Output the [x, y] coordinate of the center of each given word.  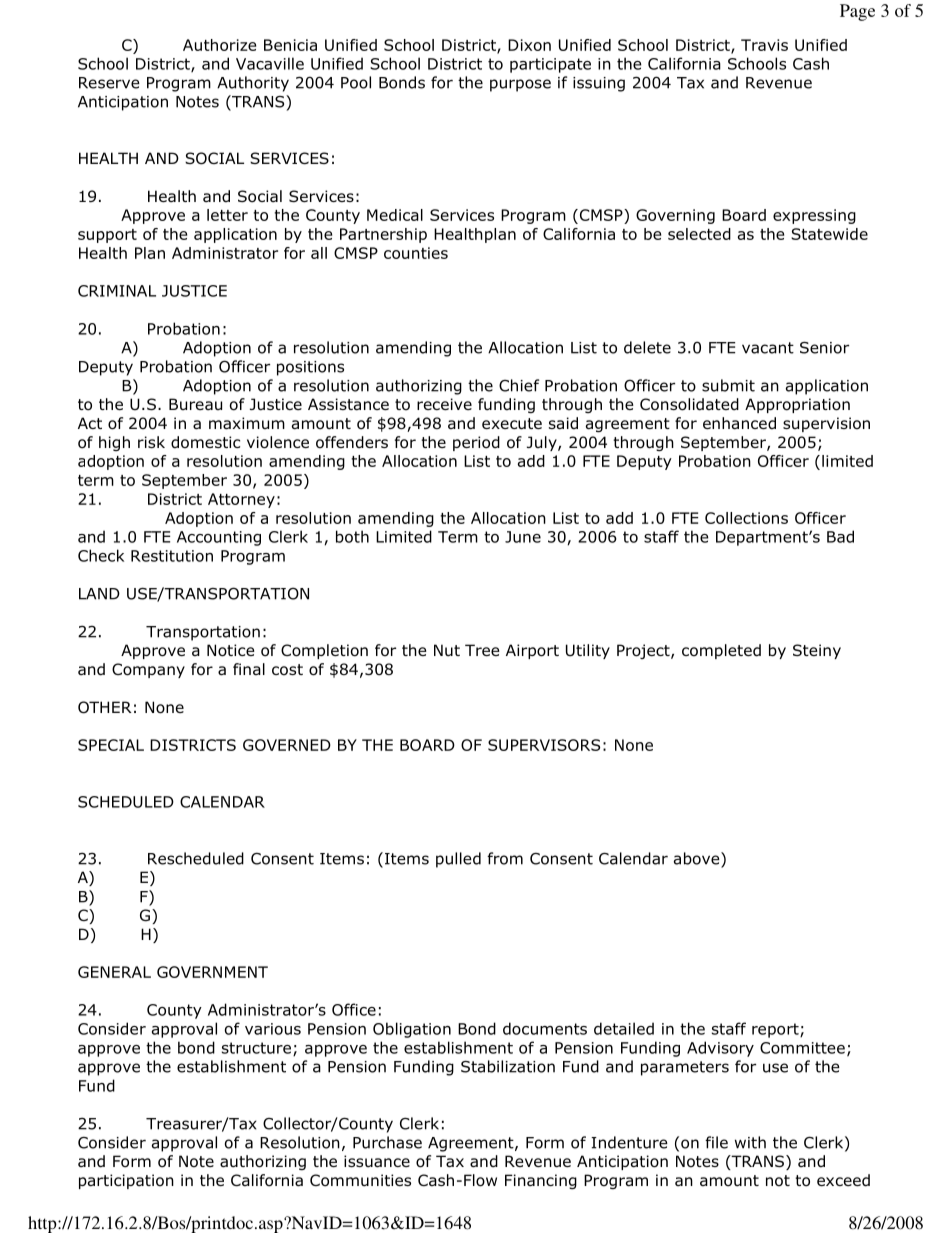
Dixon [529, 45]
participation [126, 1181]
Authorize [219, 45]
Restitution [172, 556]
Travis [764, 45]
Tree [482, 650]
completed [721, 651]
